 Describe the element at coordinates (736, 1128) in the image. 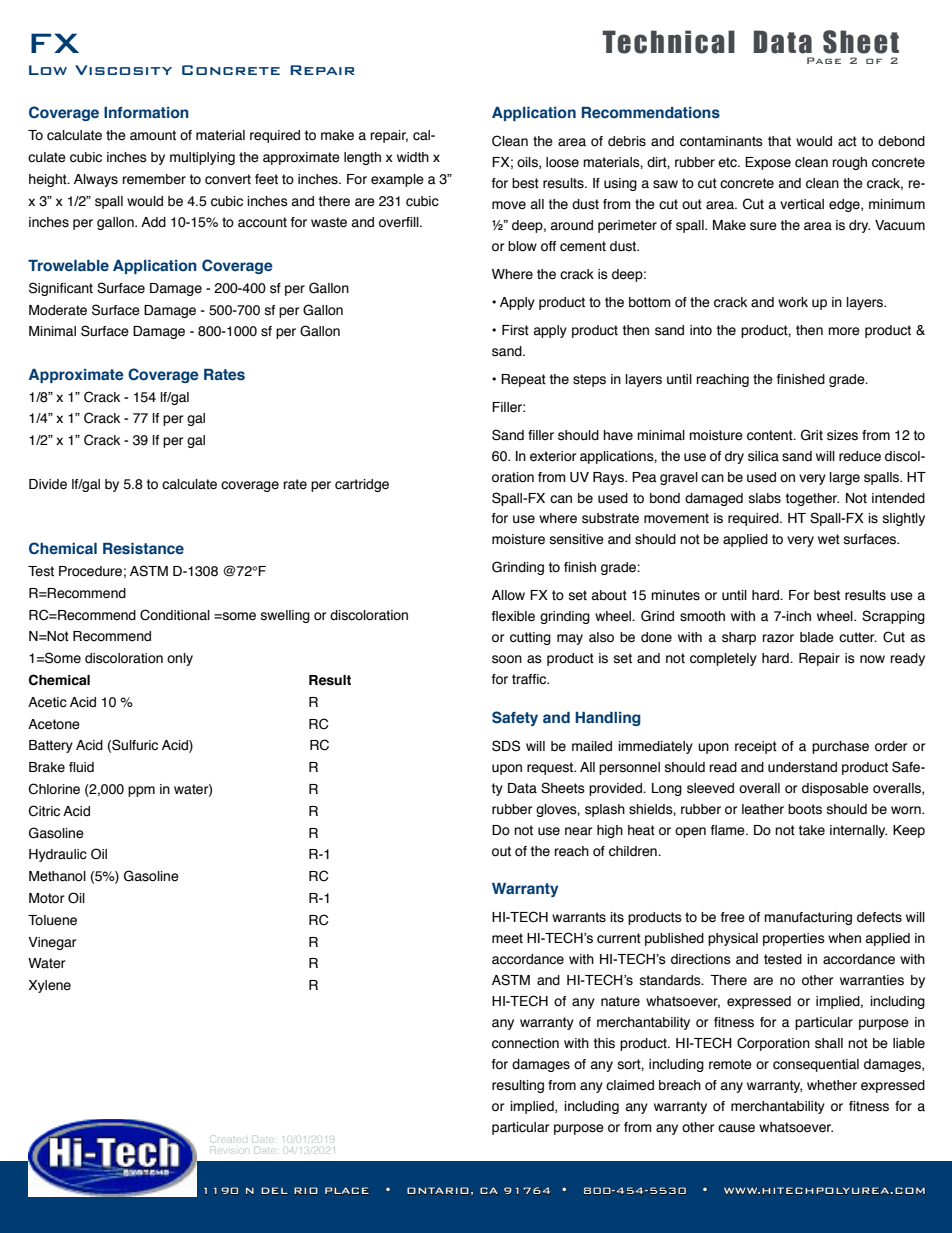

I see `cause` at that location.
